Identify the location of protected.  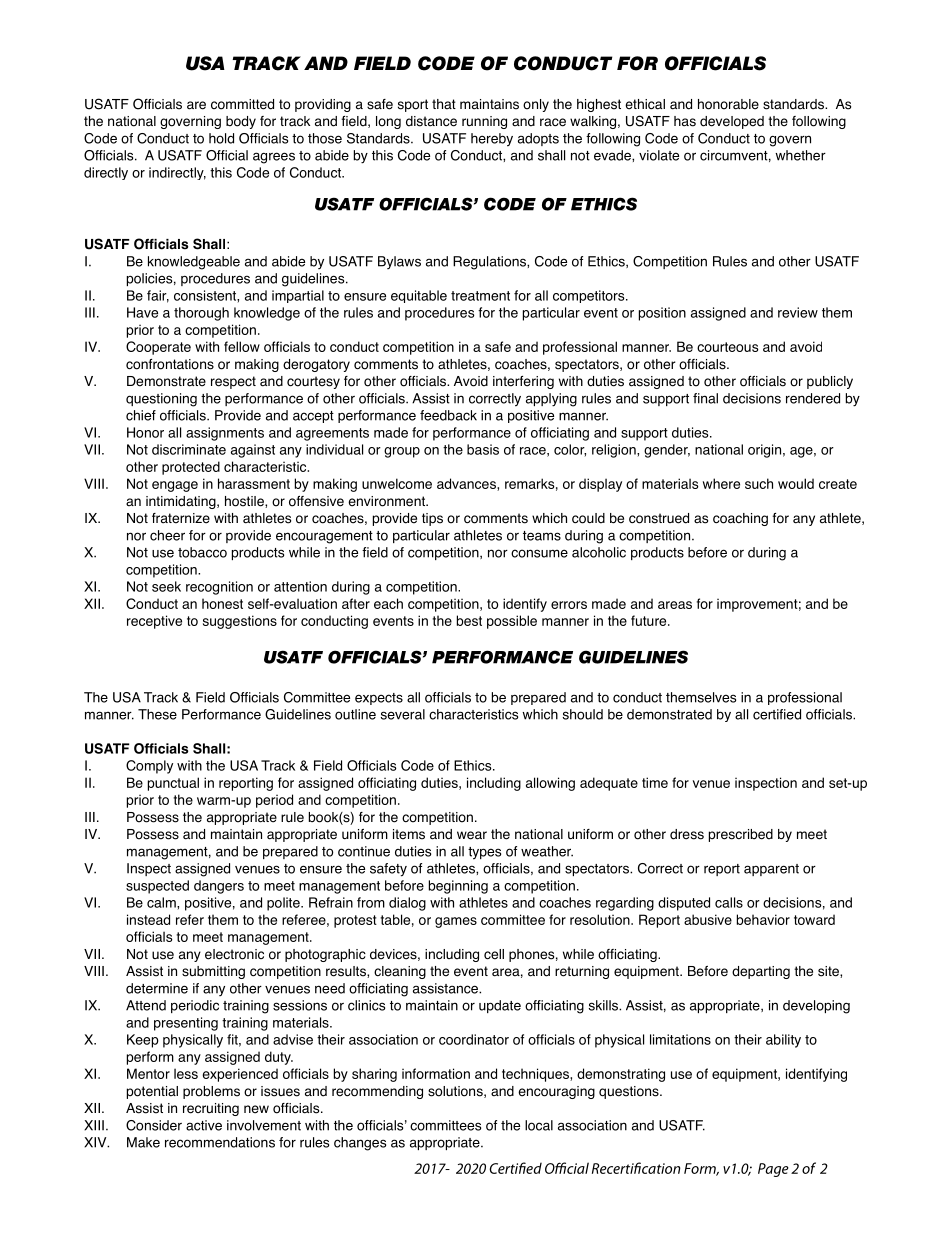
(191, 468).
